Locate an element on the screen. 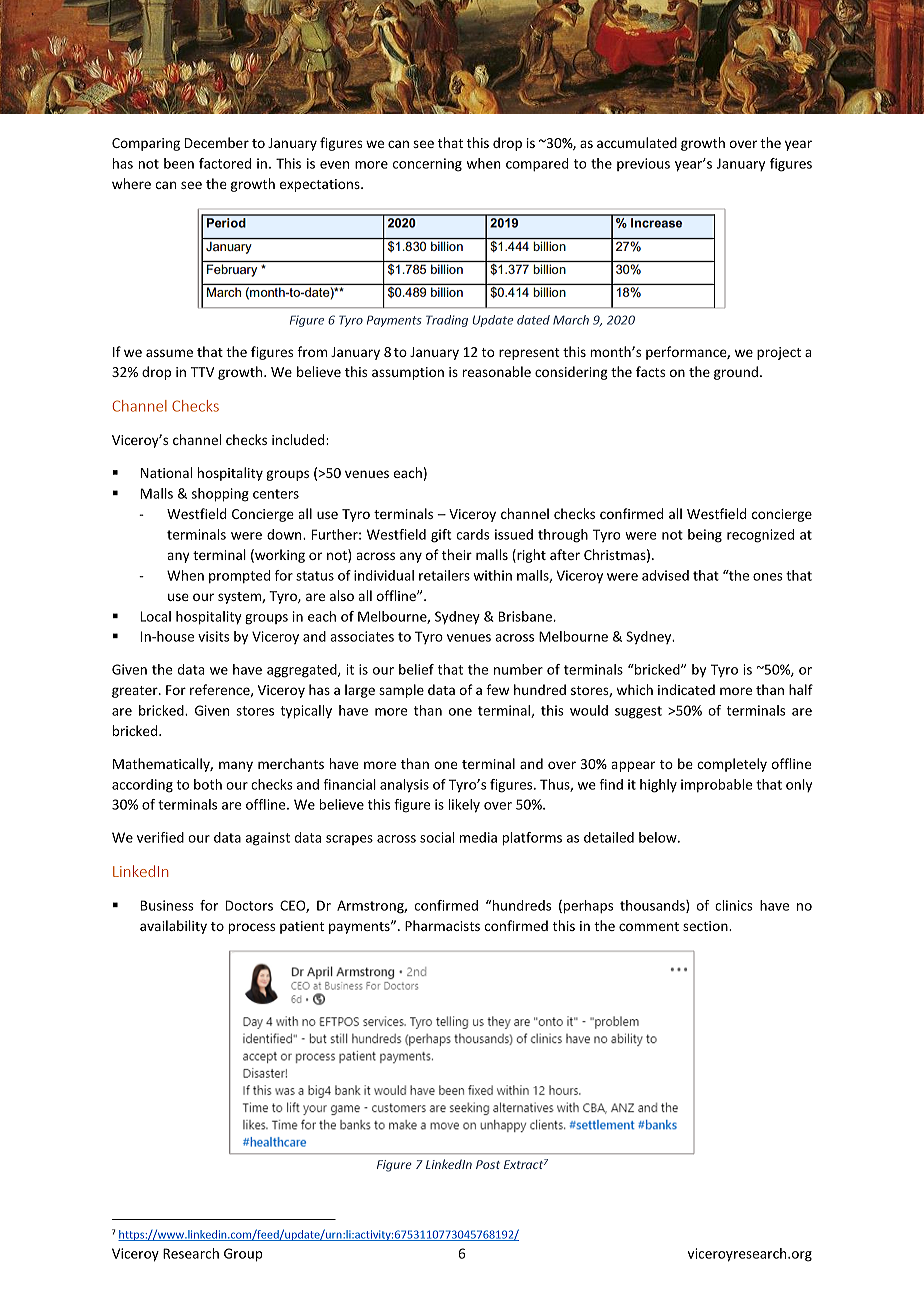 The width and height of the screenshot is (924, 1308). factored is located at coordinates (225, 163).
